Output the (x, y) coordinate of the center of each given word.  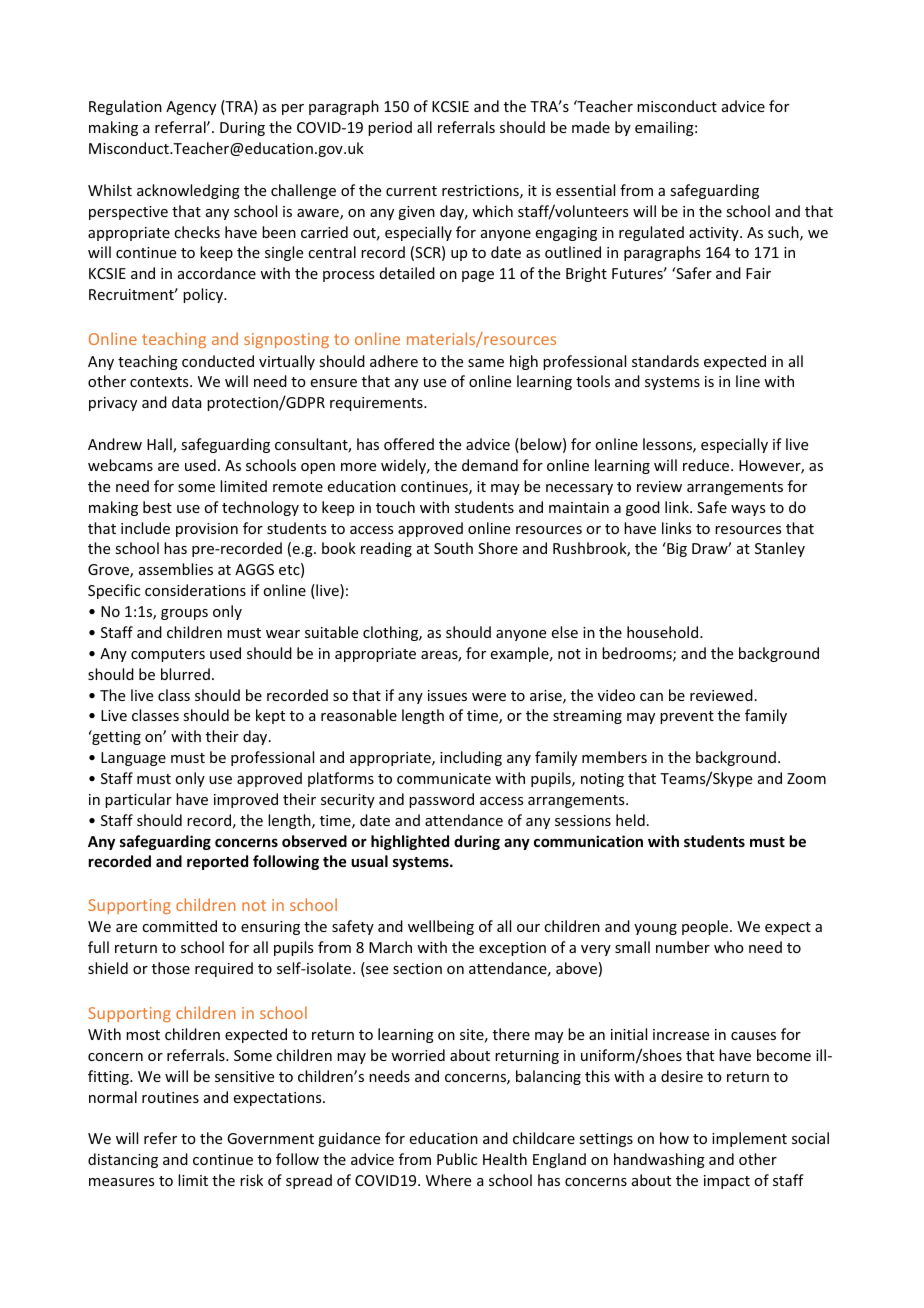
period (390, 128)
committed (179, 926)
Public (457, 1159)
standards (665, 361)
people (706, 927)
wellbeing (441, 927)
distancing (123, 1160)
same (486, 363)
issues (447, 695)
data (187, 402)
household (664, 632)
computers (168, 655)
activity (715, 234)
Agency (191, 108)
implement (749, 1139)
